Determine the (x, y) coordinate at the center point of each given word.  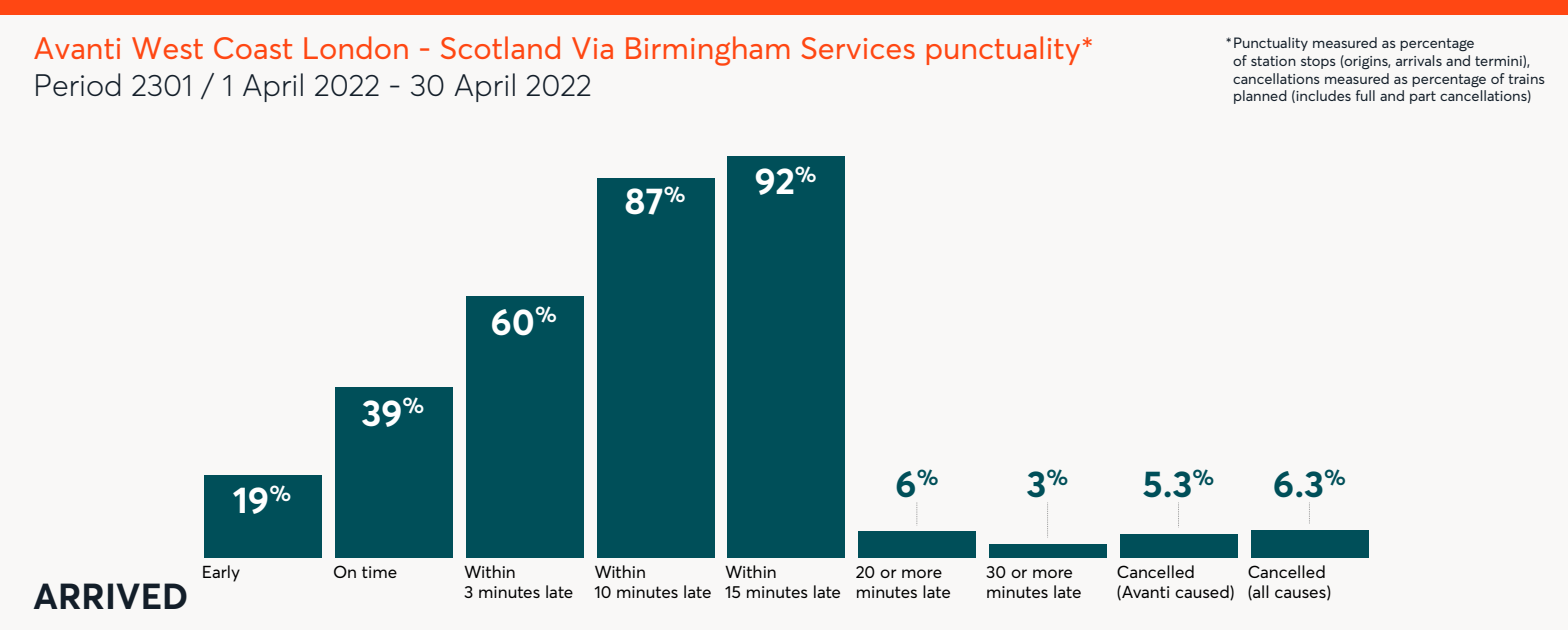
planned (1260, 97)
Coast (253, 48)
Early (221, 573)
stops (1318, 62)
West (167, 48)
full (1365, 95)
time (379, 572)
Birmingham (708, 51)
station (1273, 61)
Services (858, 48)
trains (1526, 79)
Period (78, 84)
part (1423, 97)
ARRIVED (110, 596)
